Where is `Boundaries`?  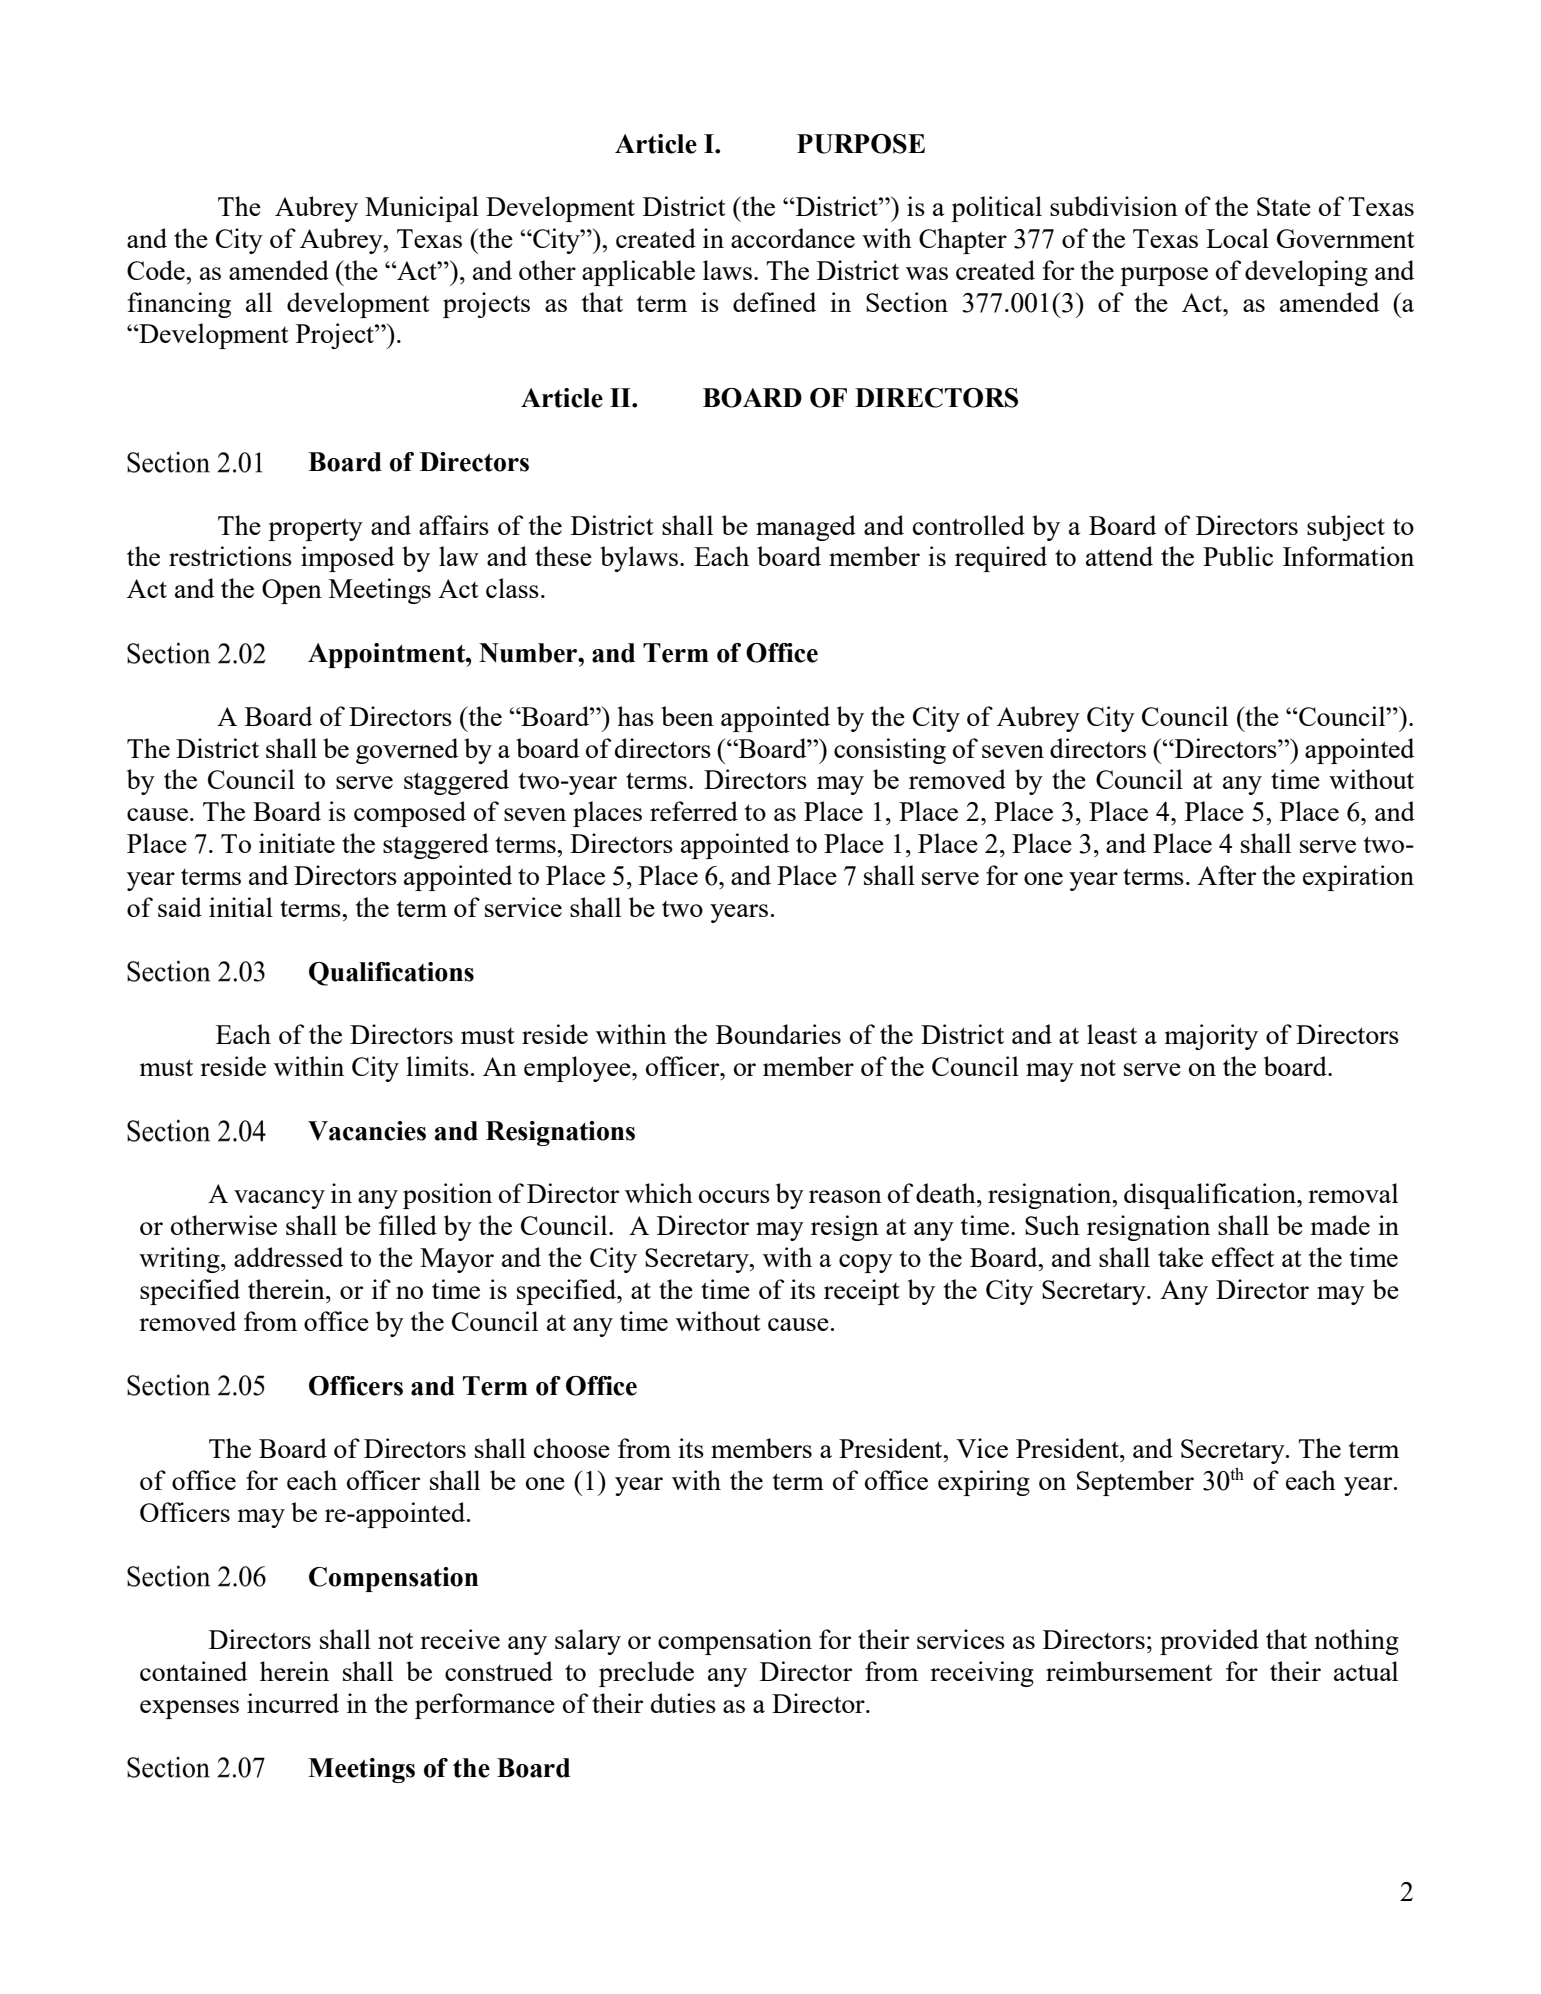 Boundaries is located at coordinates (778, 1034).
